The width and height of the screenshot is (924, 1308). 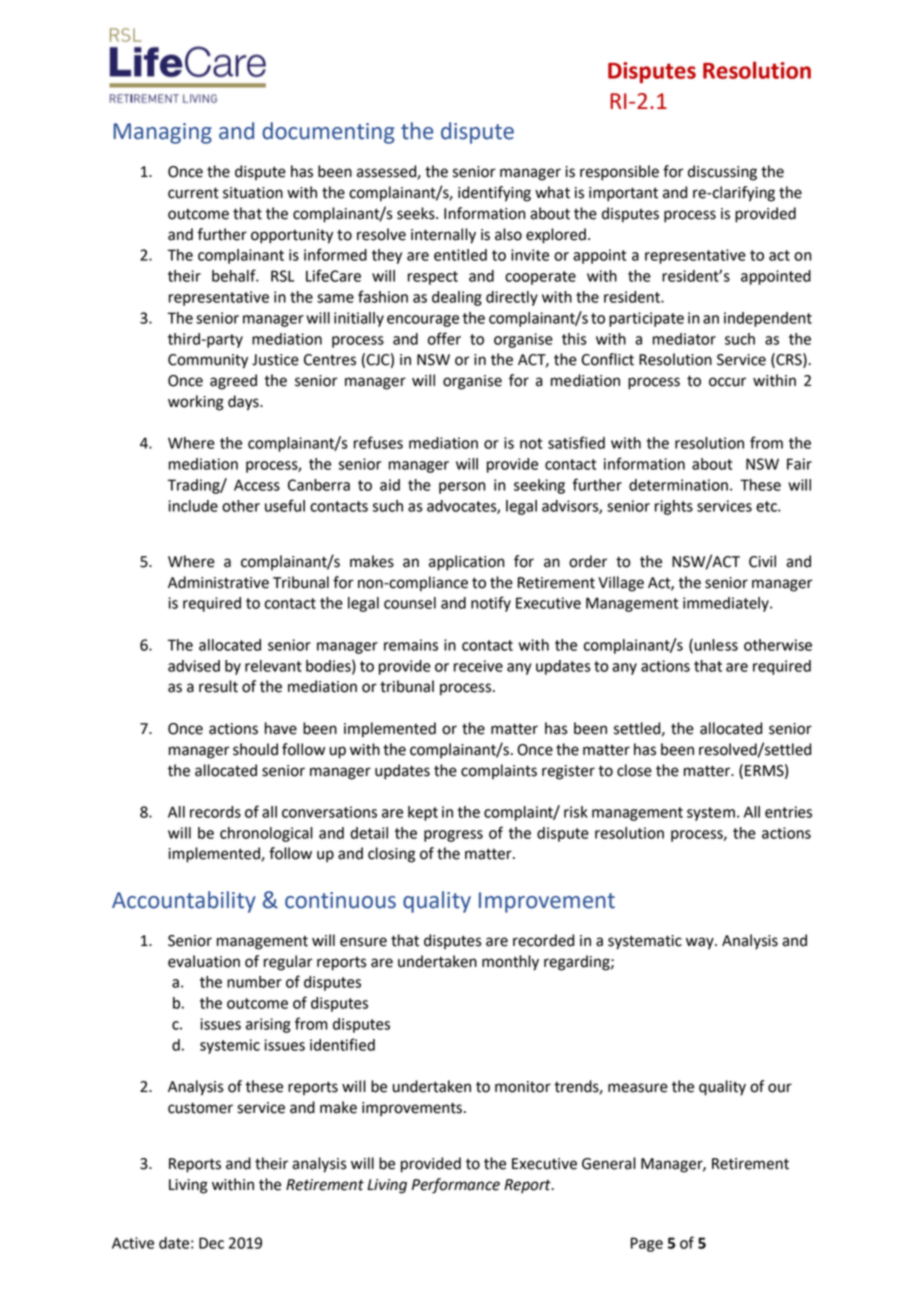 I want to click on person, so click(x=462, y=488).
